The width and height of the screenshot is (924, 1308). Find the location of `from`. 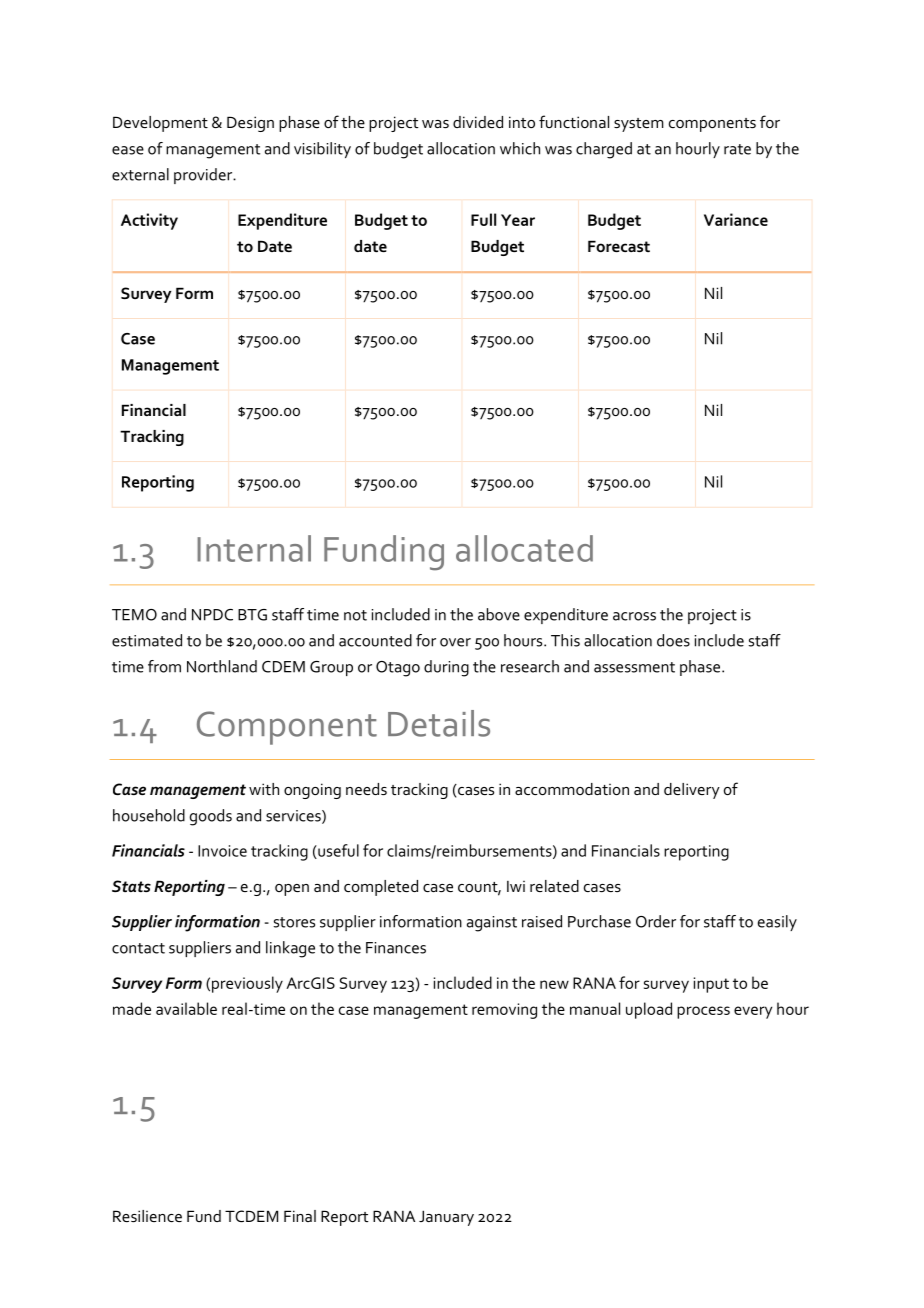

from is located at coordinates (164, 666).
